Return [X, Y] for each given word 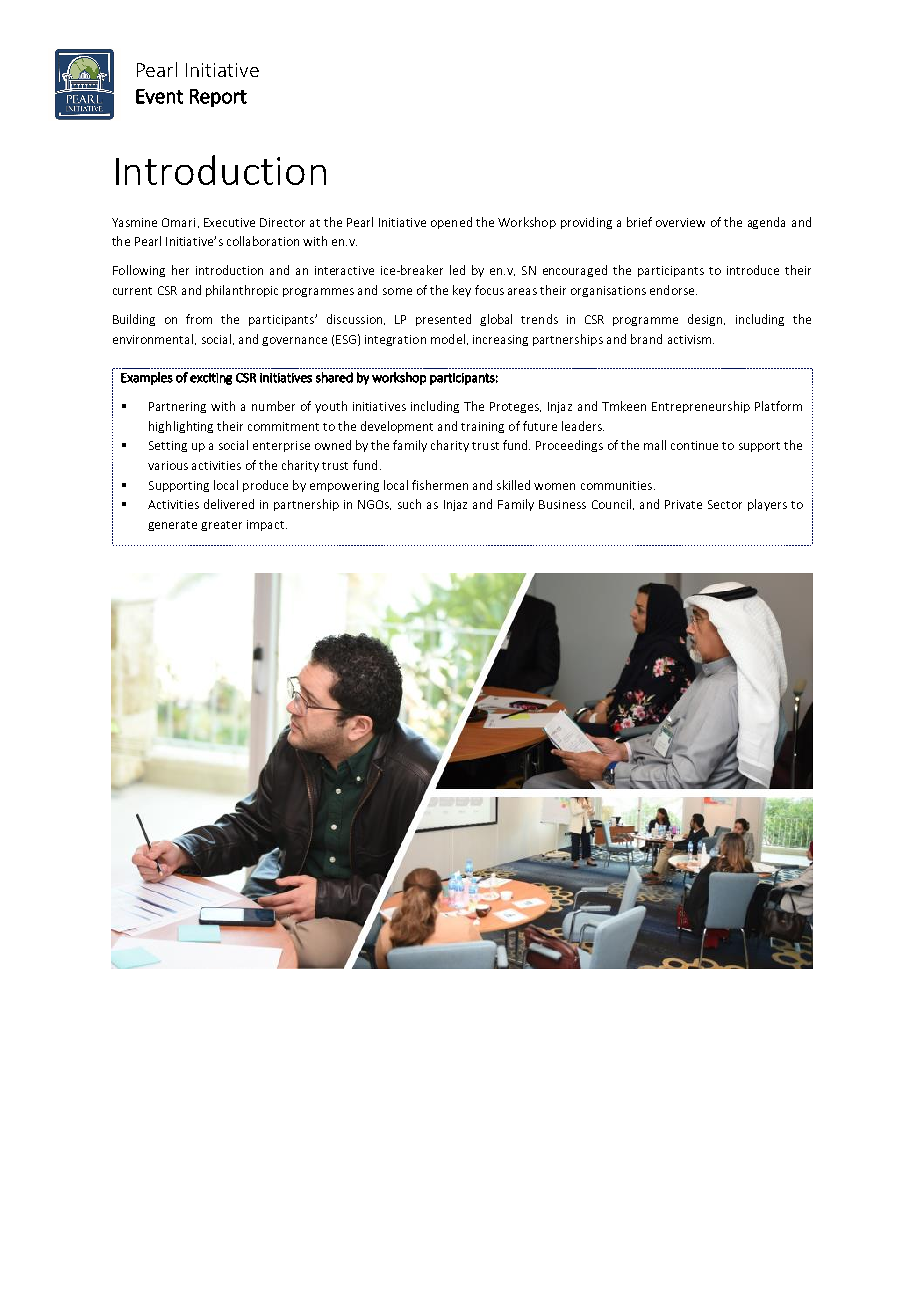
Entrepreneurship [701, 407]
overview [680, 222]
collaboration [263, 241]
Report [218, 98]
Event [159, 96]
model [448, 339]
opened [451, 223]
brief [639, 222]
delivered [229, 504]
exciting [211, 379]
